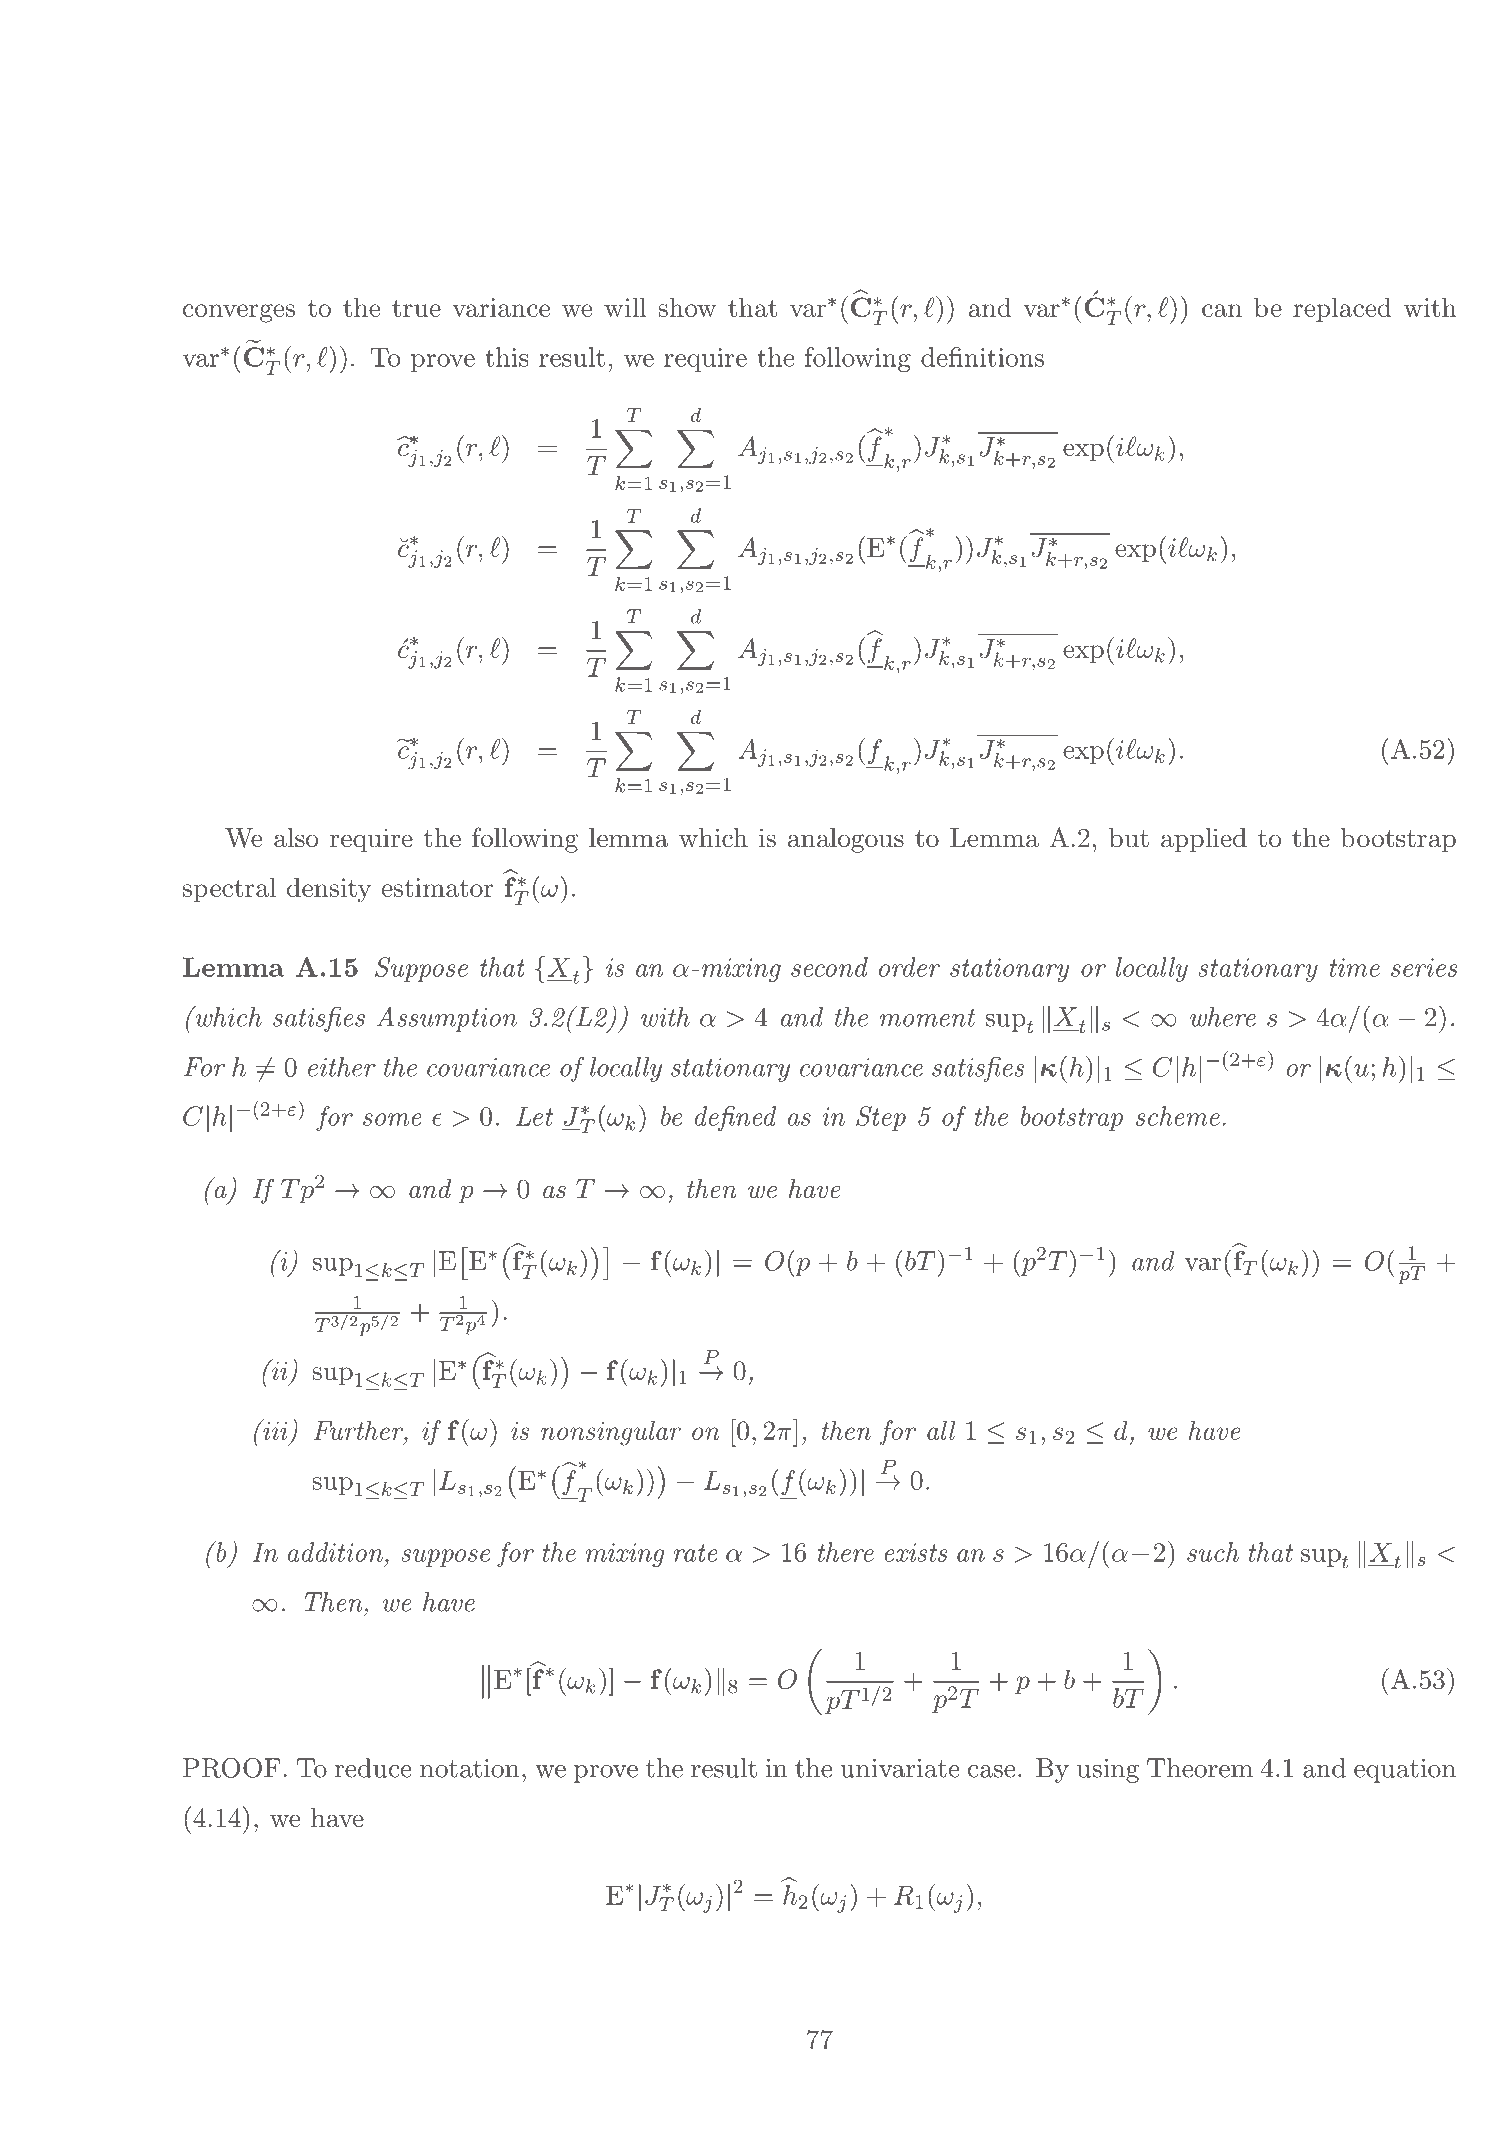  I want to click on applied, so click(1204, 840).
